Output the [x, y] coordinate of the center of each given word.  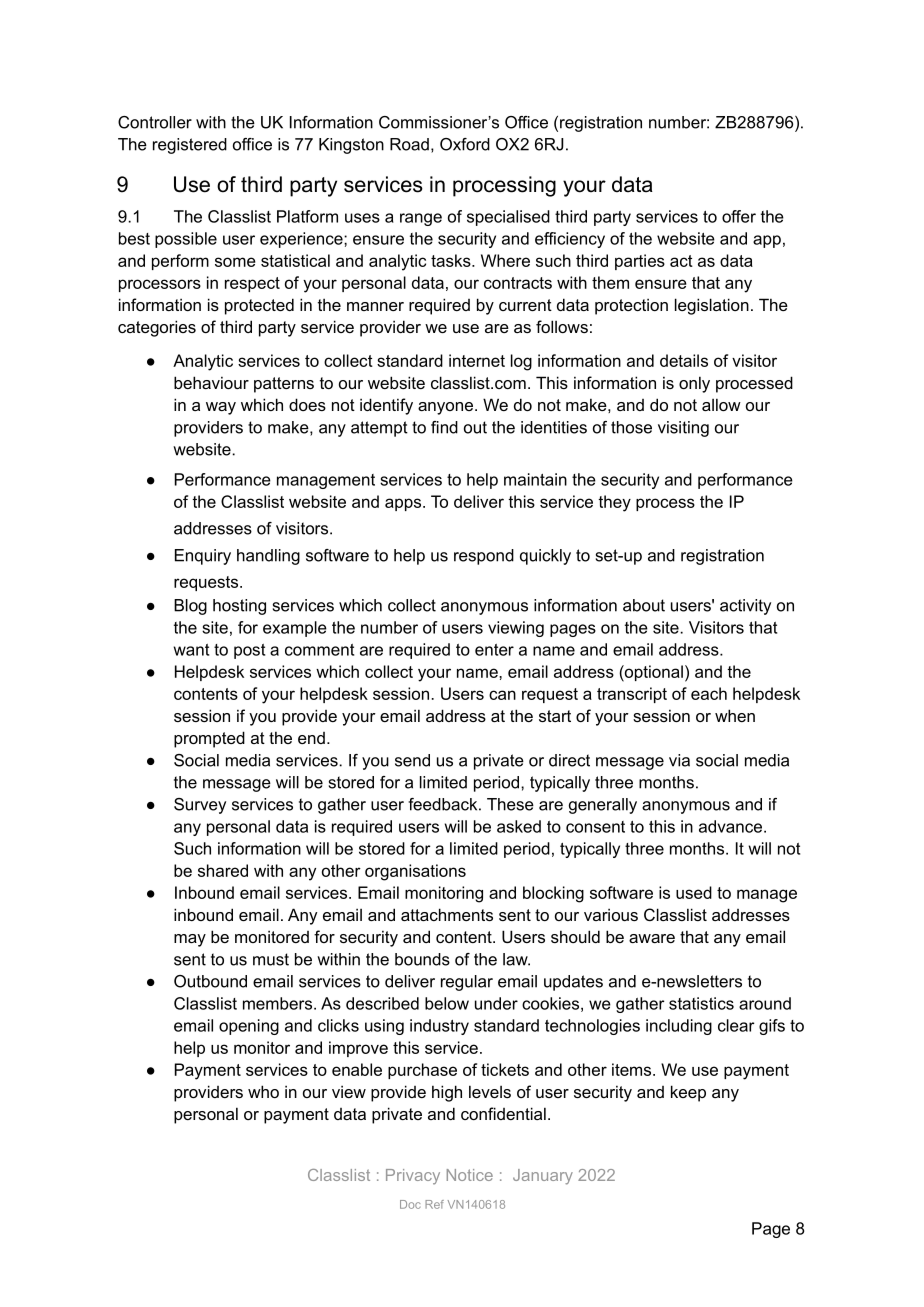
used [694, 892]
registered [190, 146]
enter [494, 650]
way [221, 408]
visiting [683, 429]
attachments [447, 914]
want [191, 650]
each [709, 693]
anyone [447, 408]
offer [739, 216]
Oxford [465, 144]
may [190, 940]
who [263, 1091]
